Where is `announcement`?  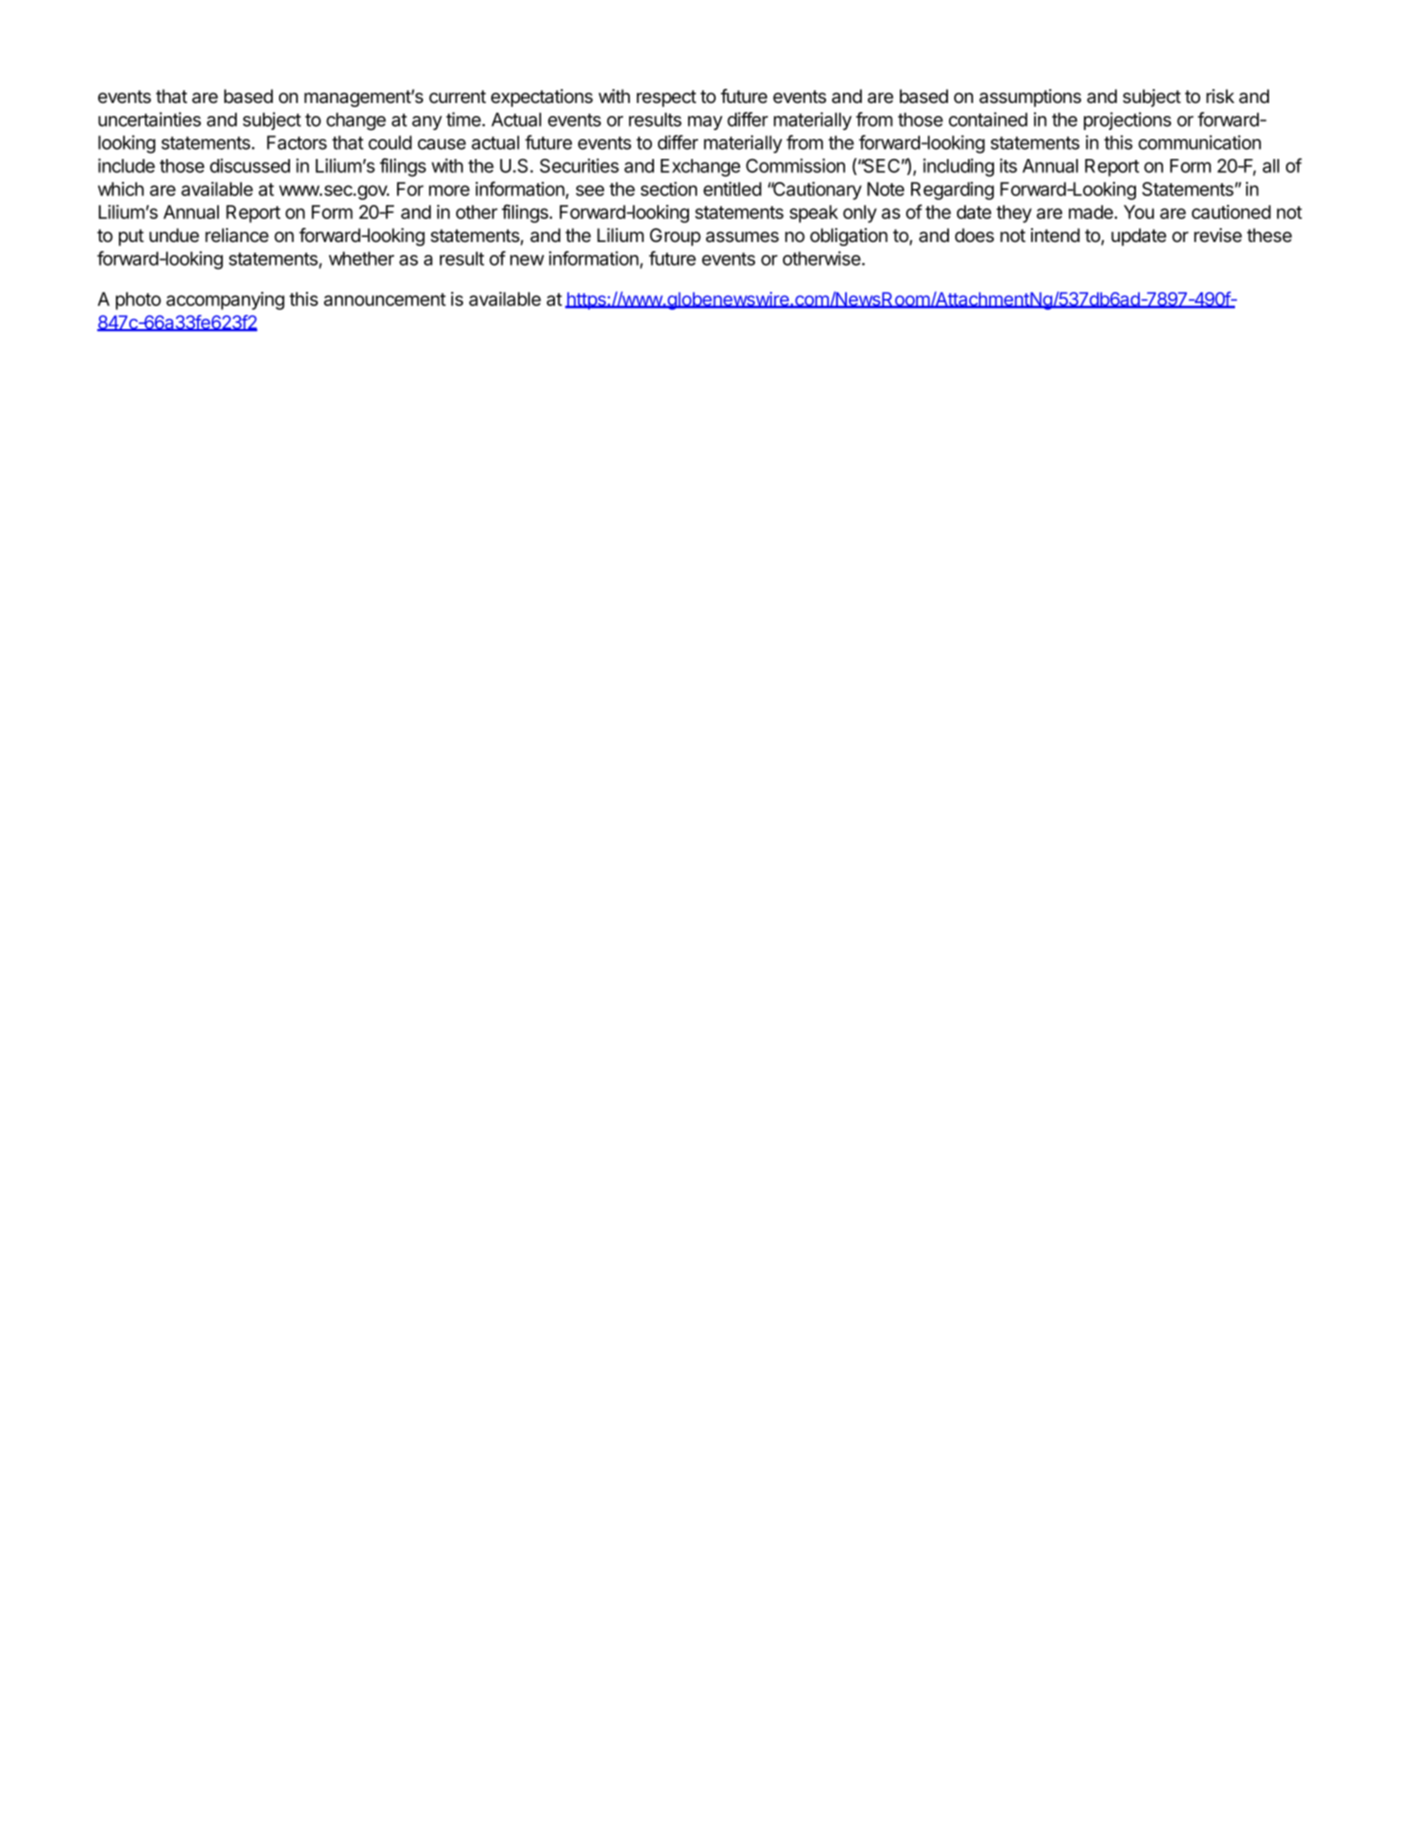
announcement is located at coordinates (385, 299).
